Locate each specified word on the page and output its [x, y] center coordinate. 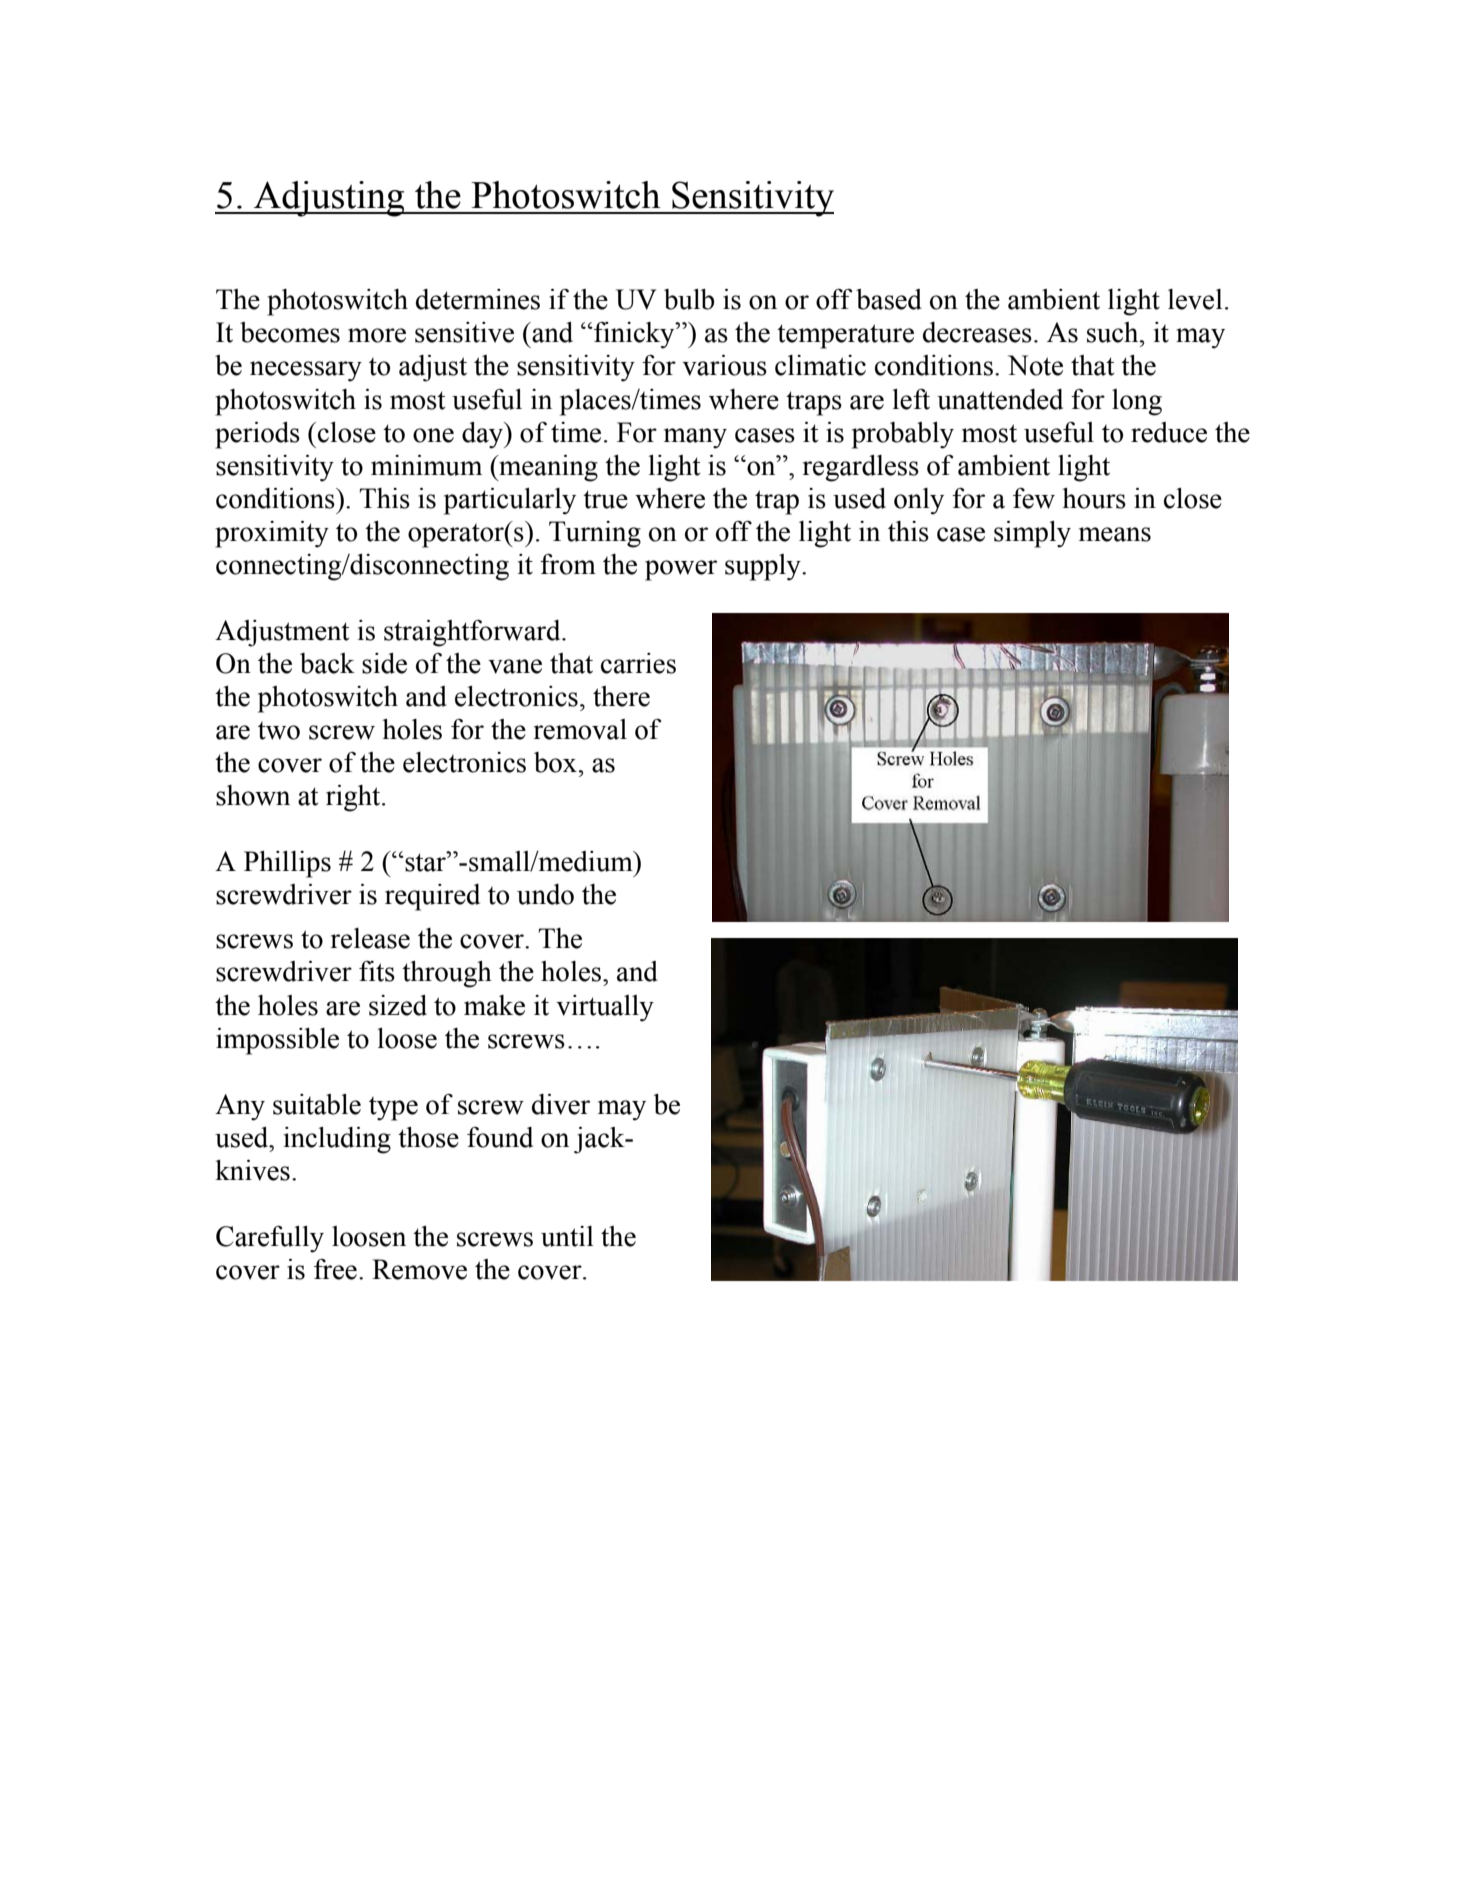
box [555, 762]
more [377, 335]
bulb [689, 299]
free [335, 1269]
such [1114, 332]
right [354, 798]
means [1115, 534]
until [567, 1236]
